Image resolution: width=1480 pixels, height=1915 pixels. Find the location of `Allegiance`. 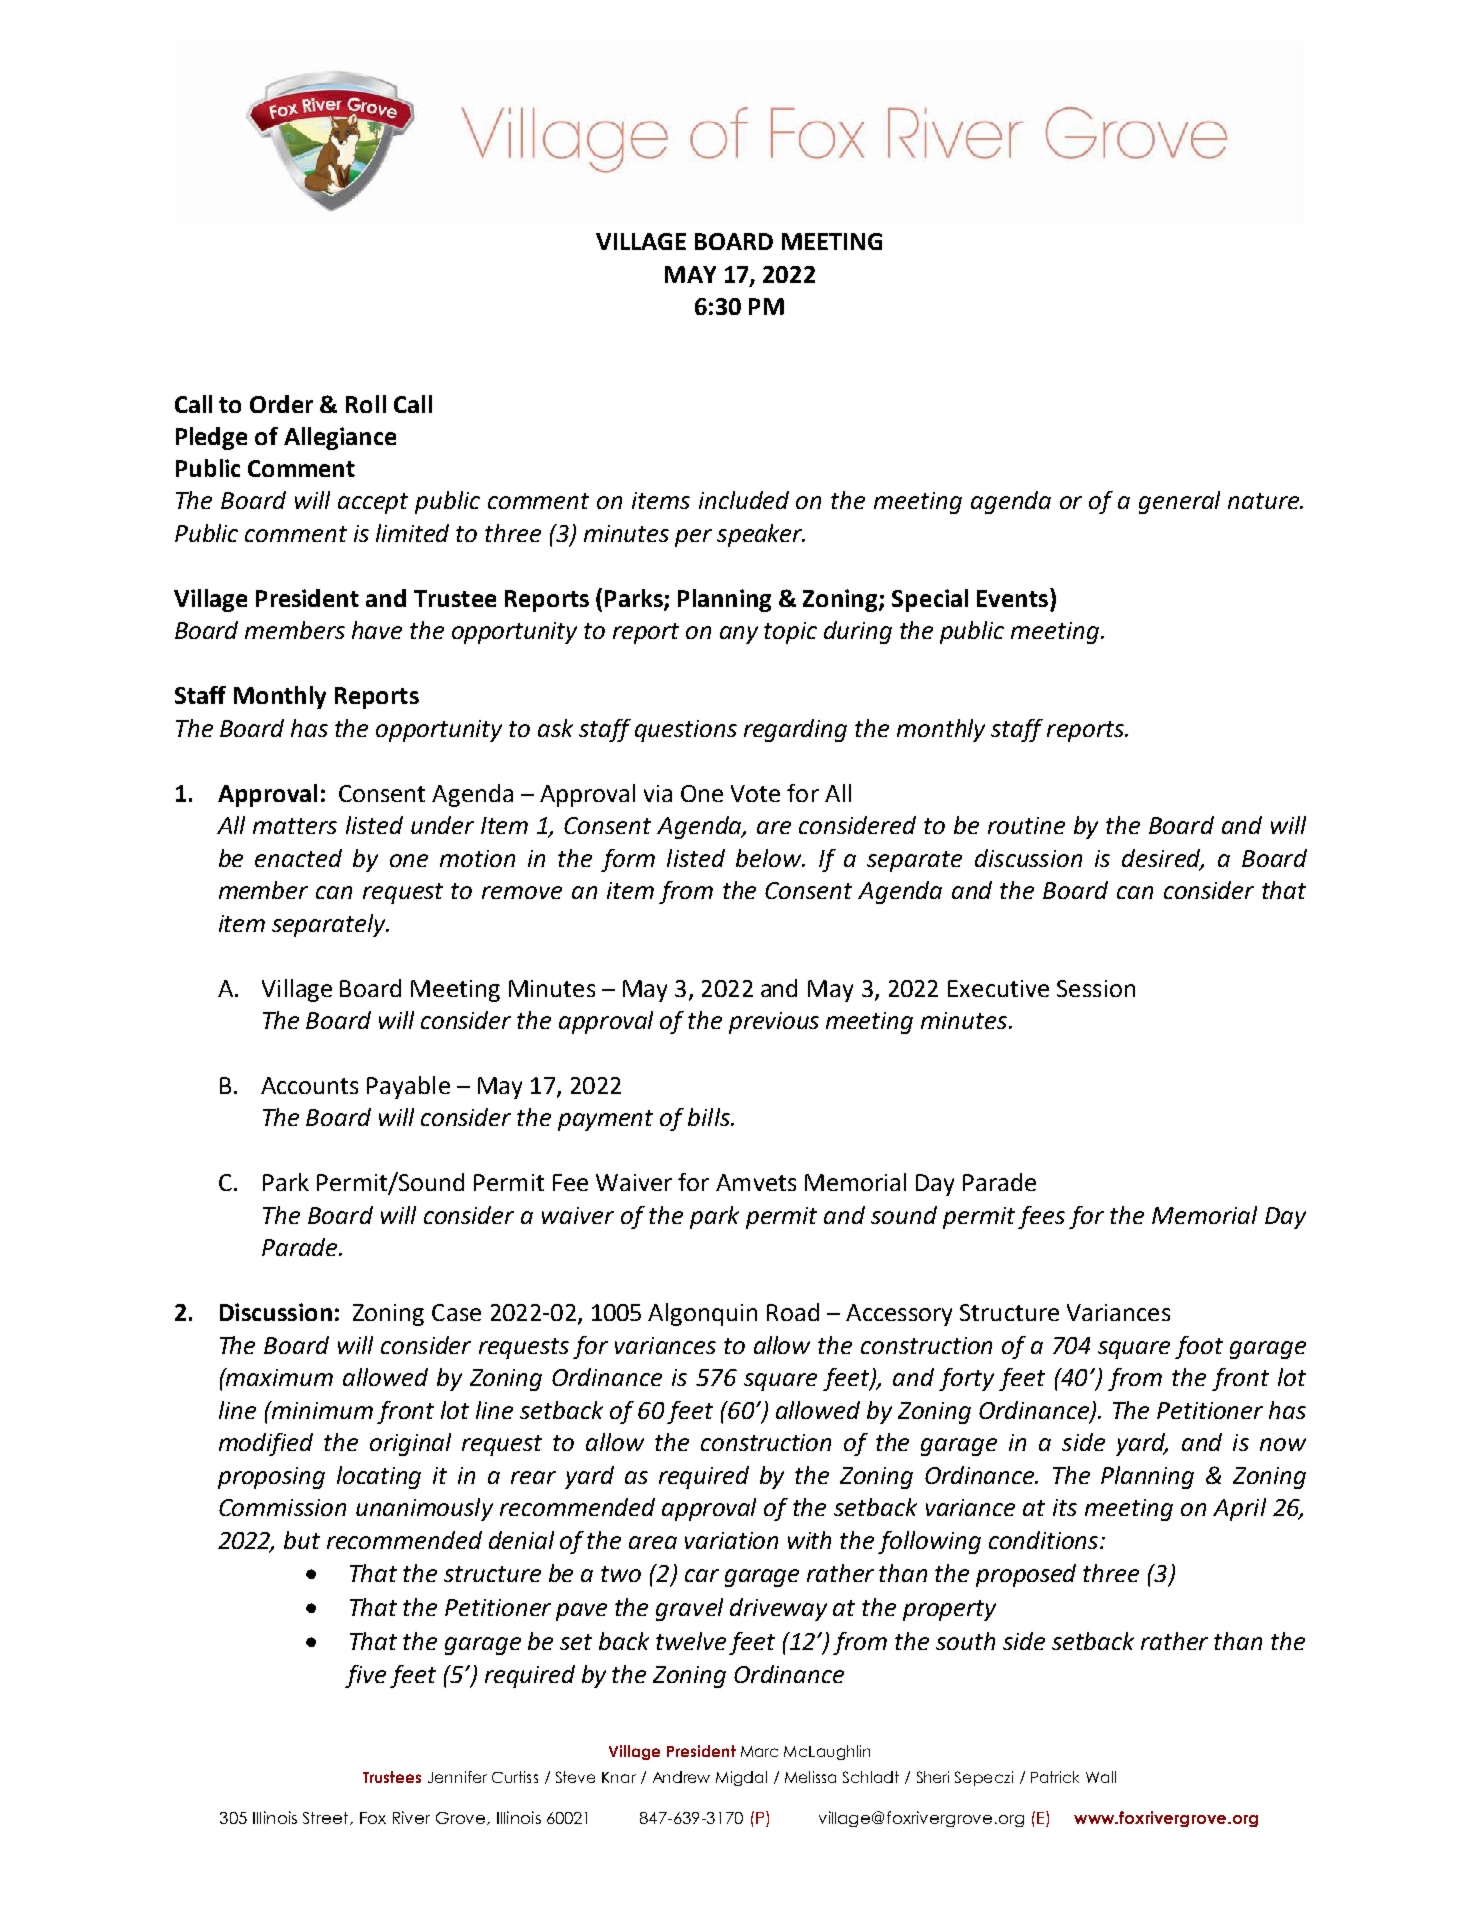

Allegiance is located at coordinates (340, 438).
